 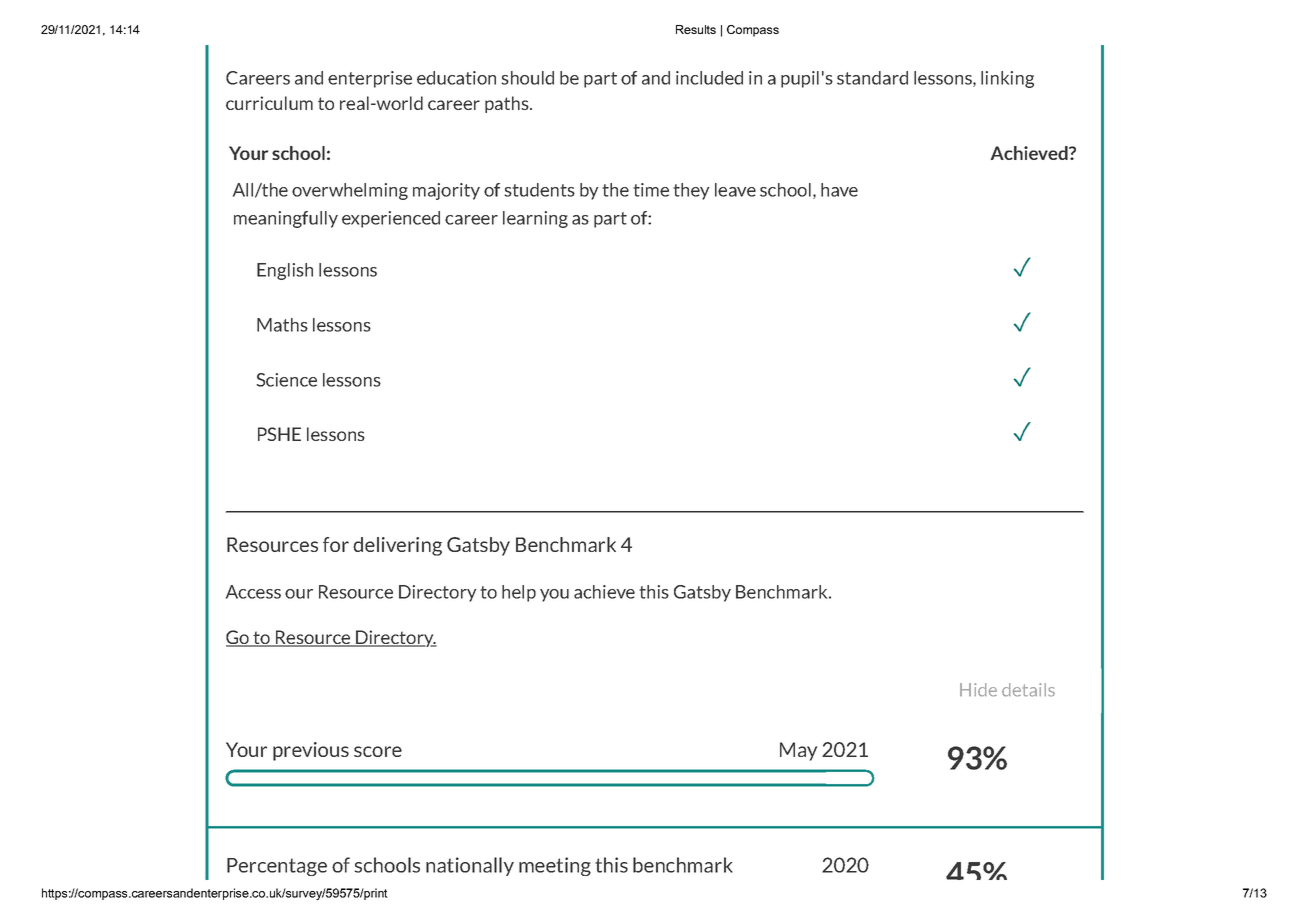 What do you see at coordinates (269, 103) in the document?
I see `curriculum` at bounding box center [269, 103].
